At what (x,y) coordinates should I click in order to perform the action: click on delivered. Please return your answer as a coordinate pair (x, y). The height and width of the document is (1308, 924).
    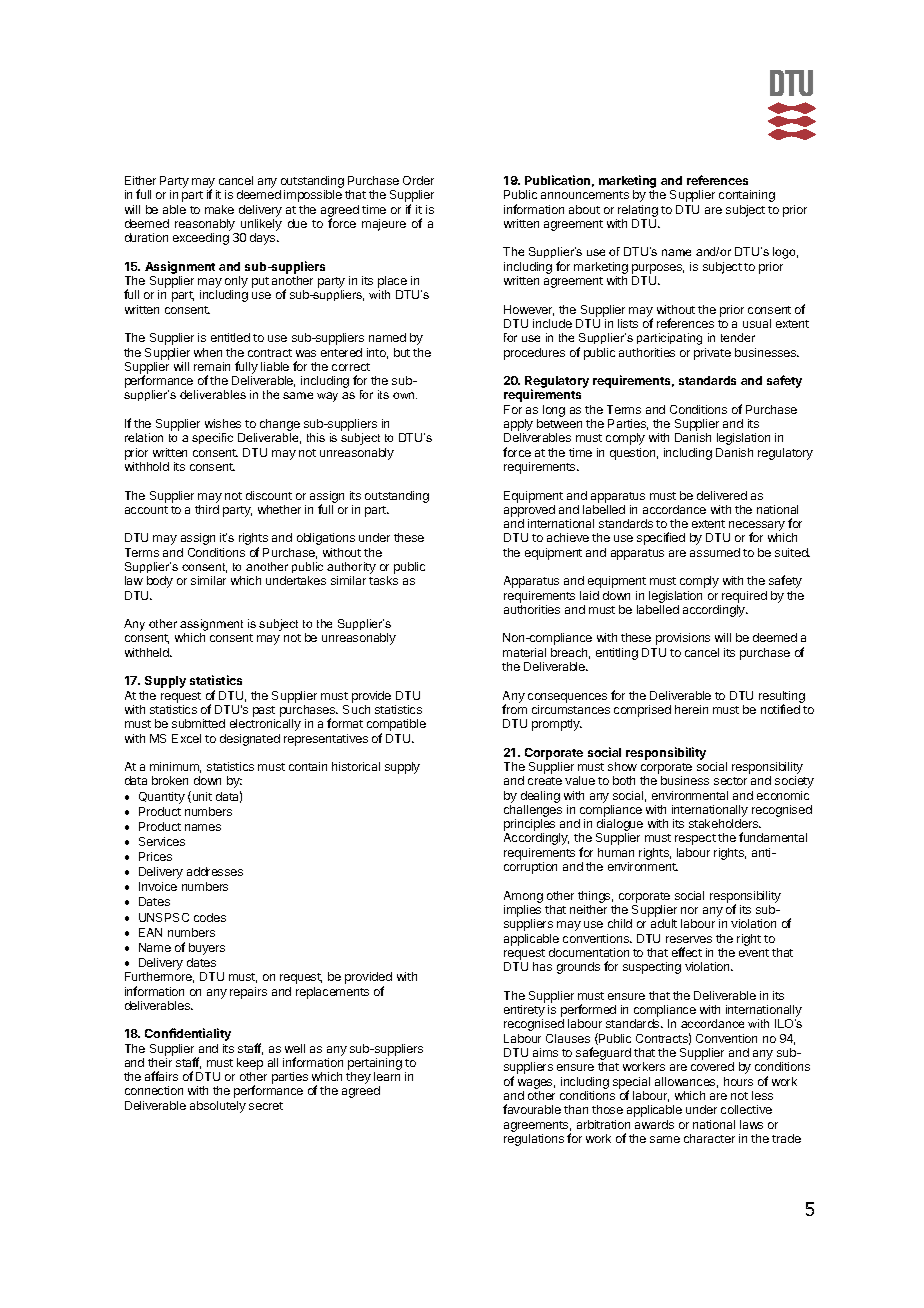
    Looking at the image, I should click on (722, 495).
